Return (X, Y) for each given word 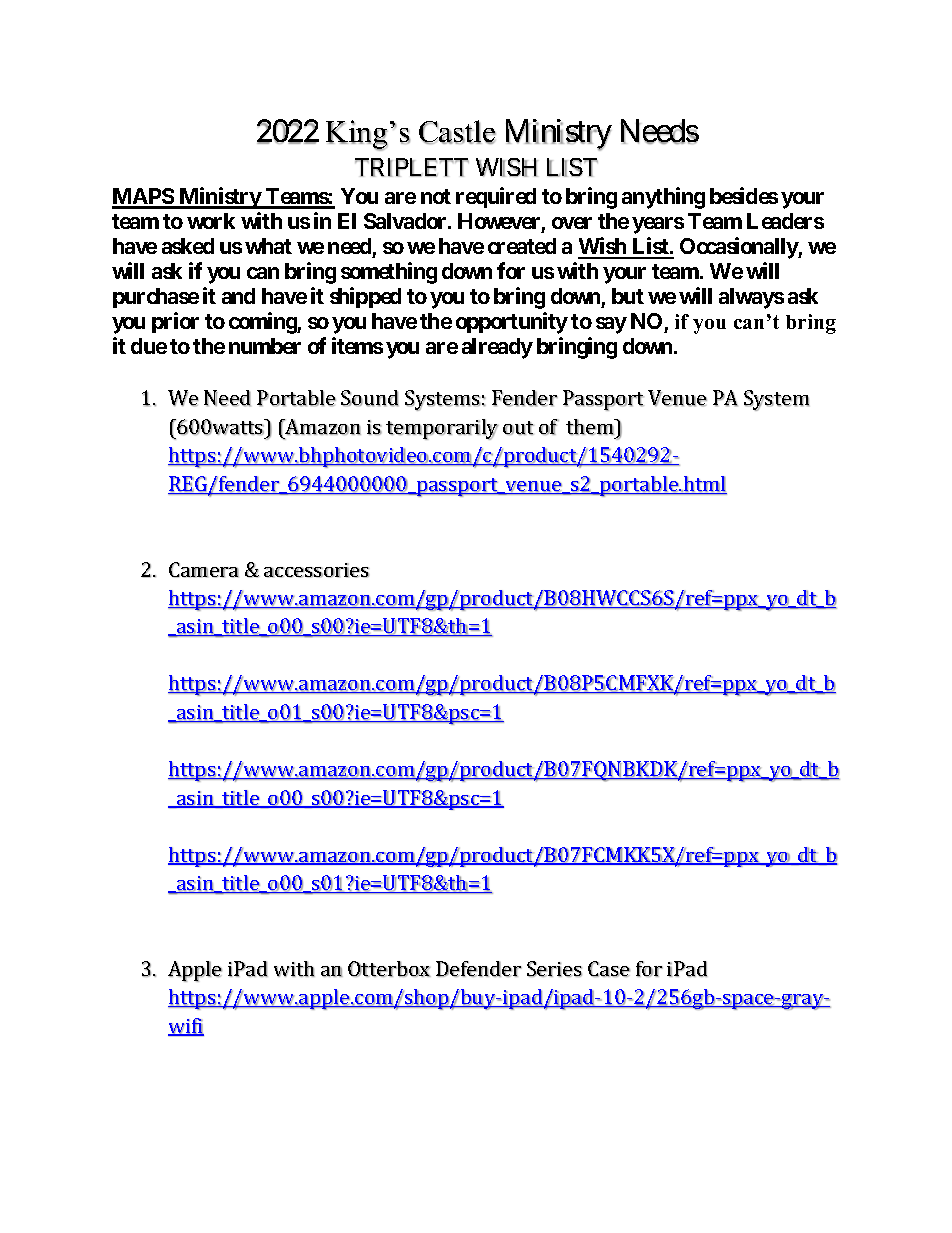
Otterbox (389, 969)
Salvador (406, 221)
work (211, 221)
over (572, 223)
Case (609, 969)
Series (554, 969)
